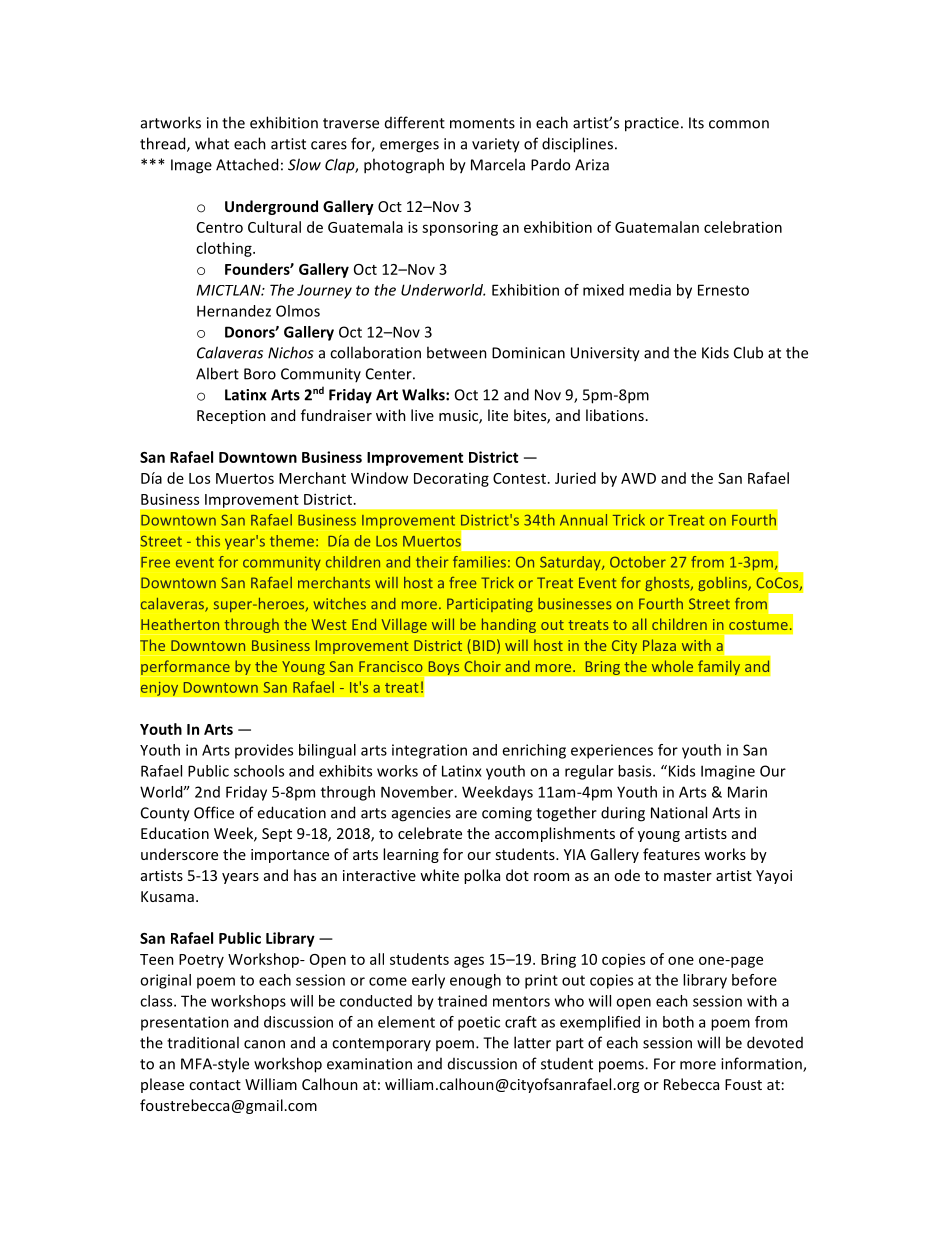  I want to click on what, so click(212, 143).
